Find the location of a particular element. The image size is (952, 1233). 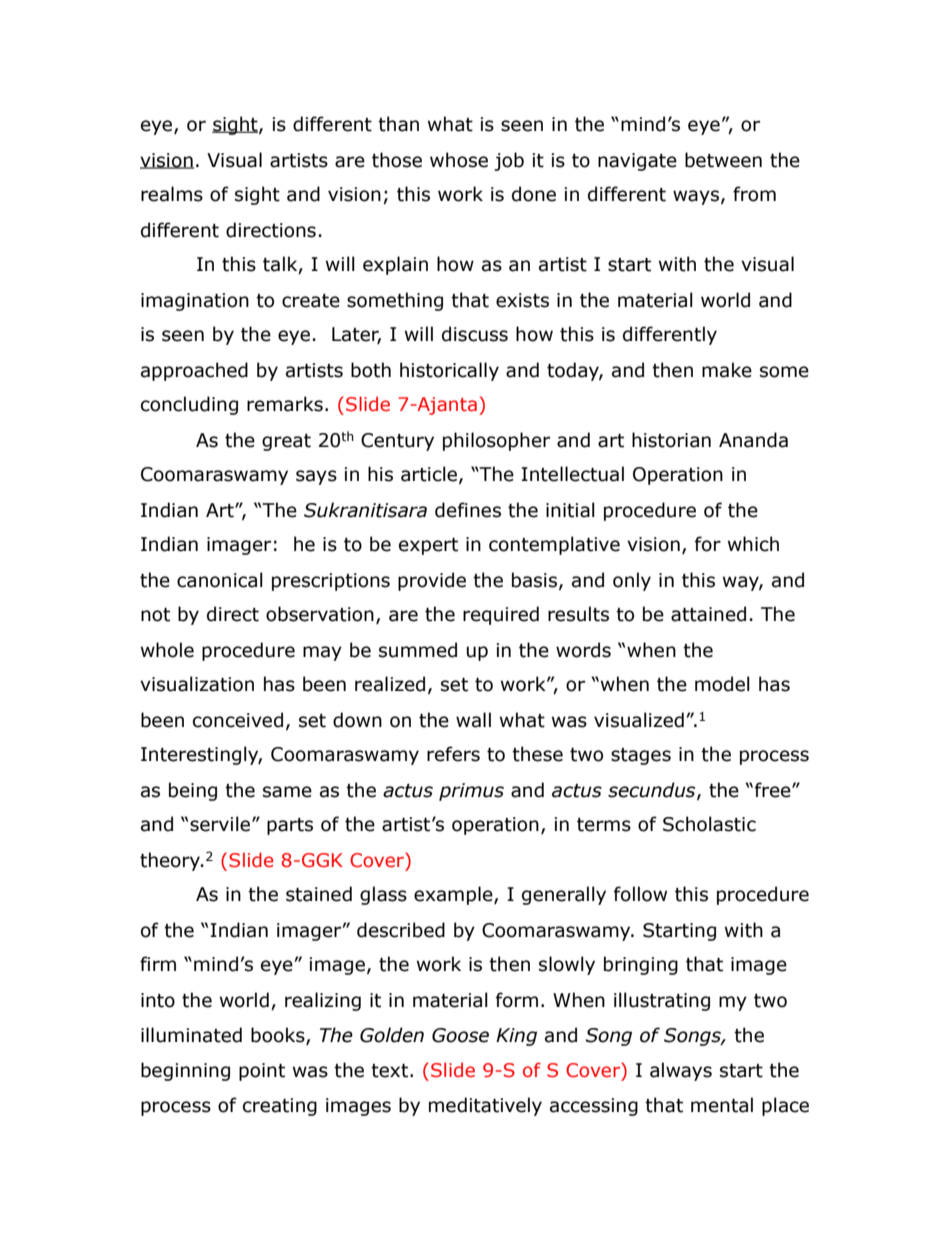

Scholastic is located at coordinates (709, 824).
